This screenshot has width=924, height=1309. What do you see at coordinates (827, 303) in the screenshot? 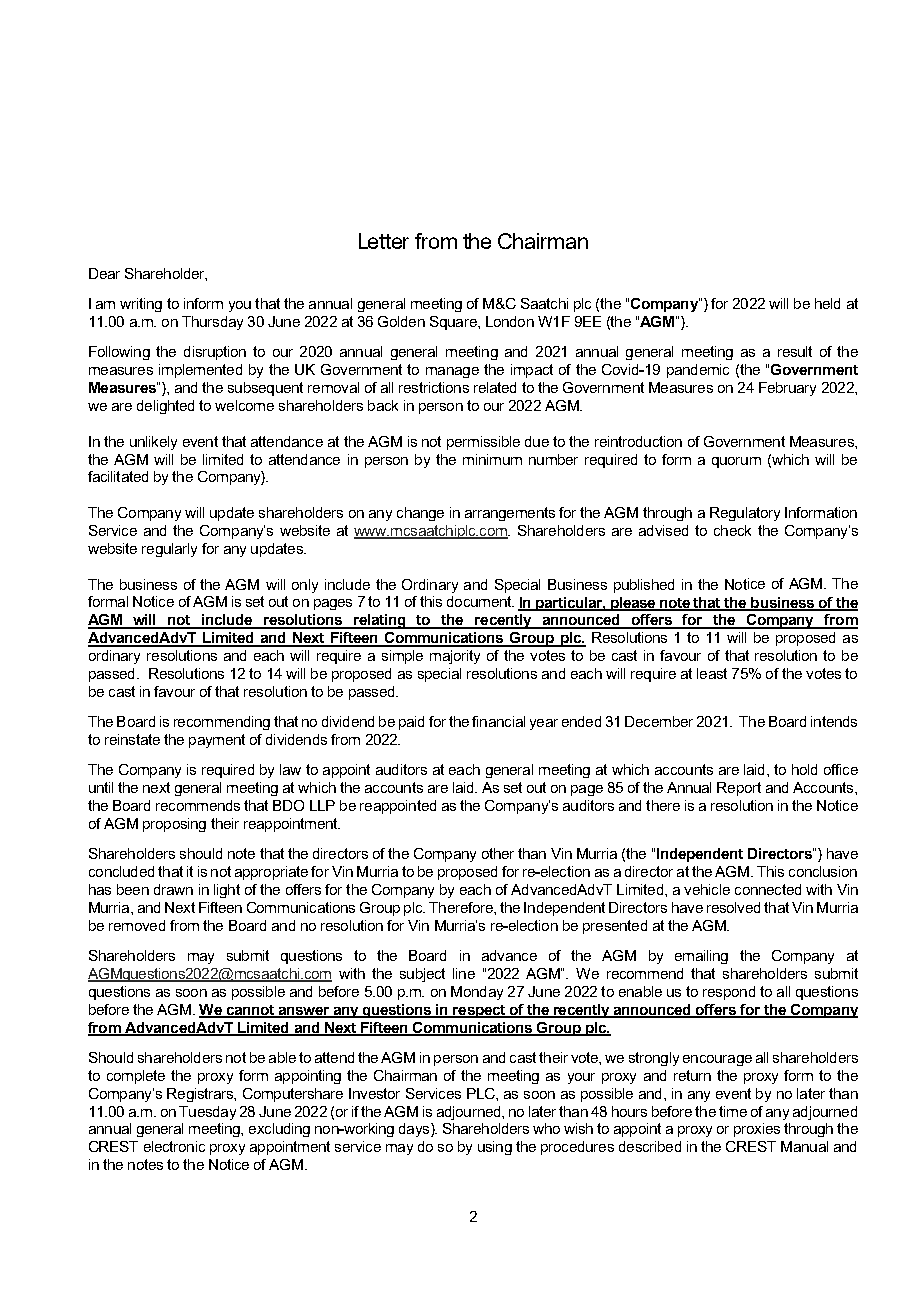
I see `held` at bounding box center [827, 303].
